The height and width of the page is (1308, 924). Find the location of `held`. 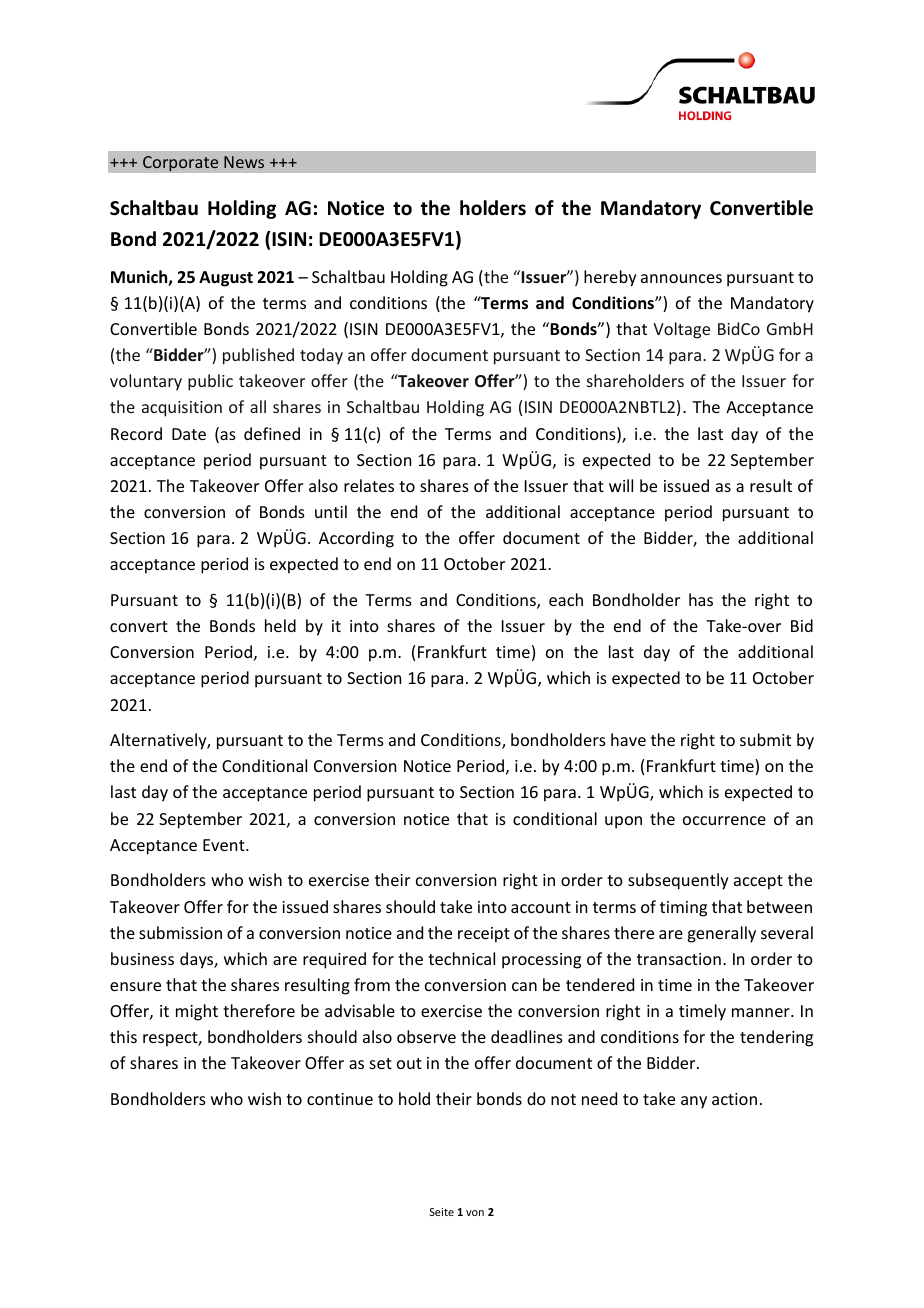

held is located at coordinates (280, 625).
